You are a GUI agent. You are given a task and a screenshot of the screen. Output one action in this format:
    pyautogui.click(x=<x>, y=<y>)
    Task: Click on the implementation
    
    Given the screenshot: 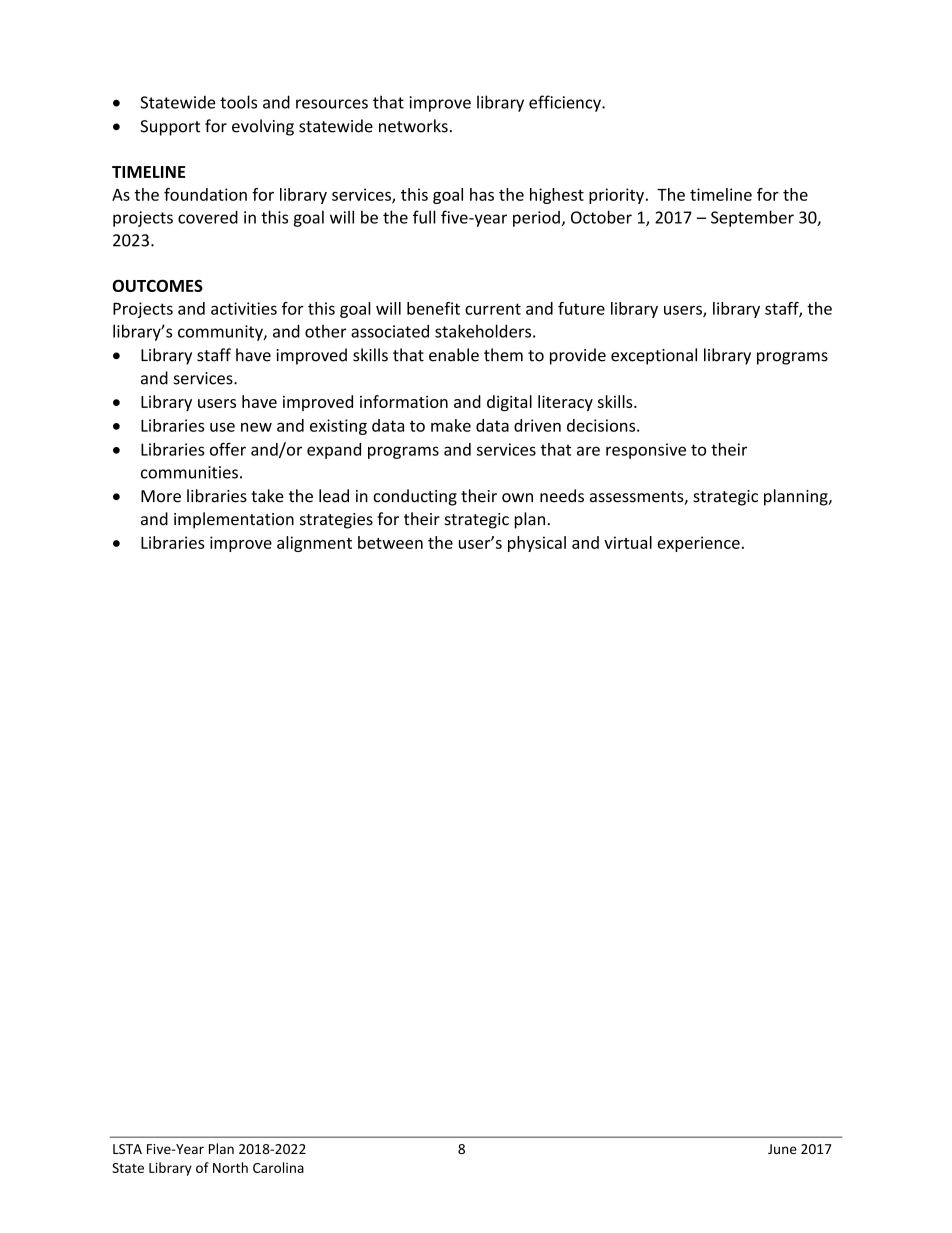 What is the action you would take?
    pyautogui.click(x=234, y=520)
